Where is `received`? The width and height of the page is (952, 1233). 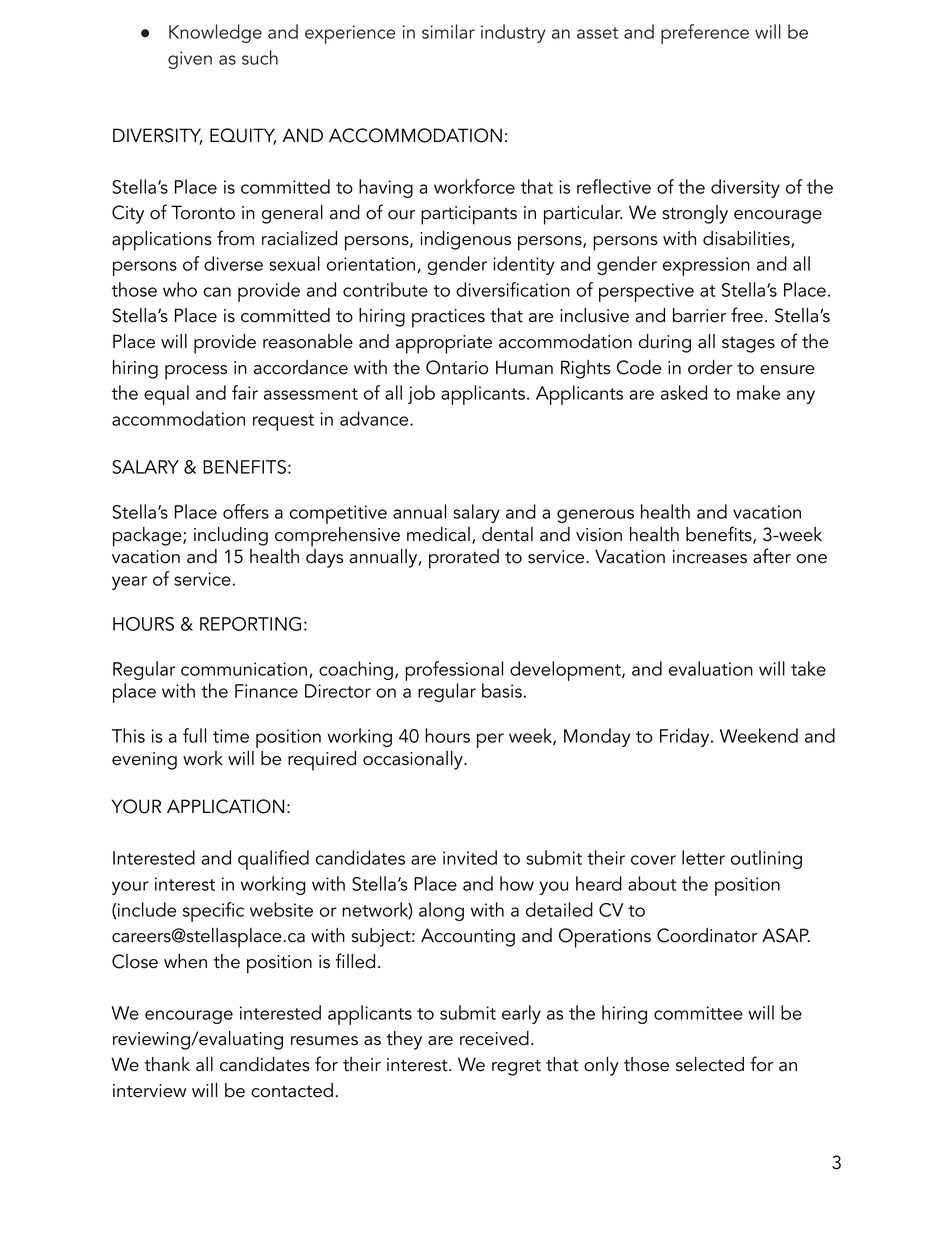
received is located at coordinates (494, 1038).
